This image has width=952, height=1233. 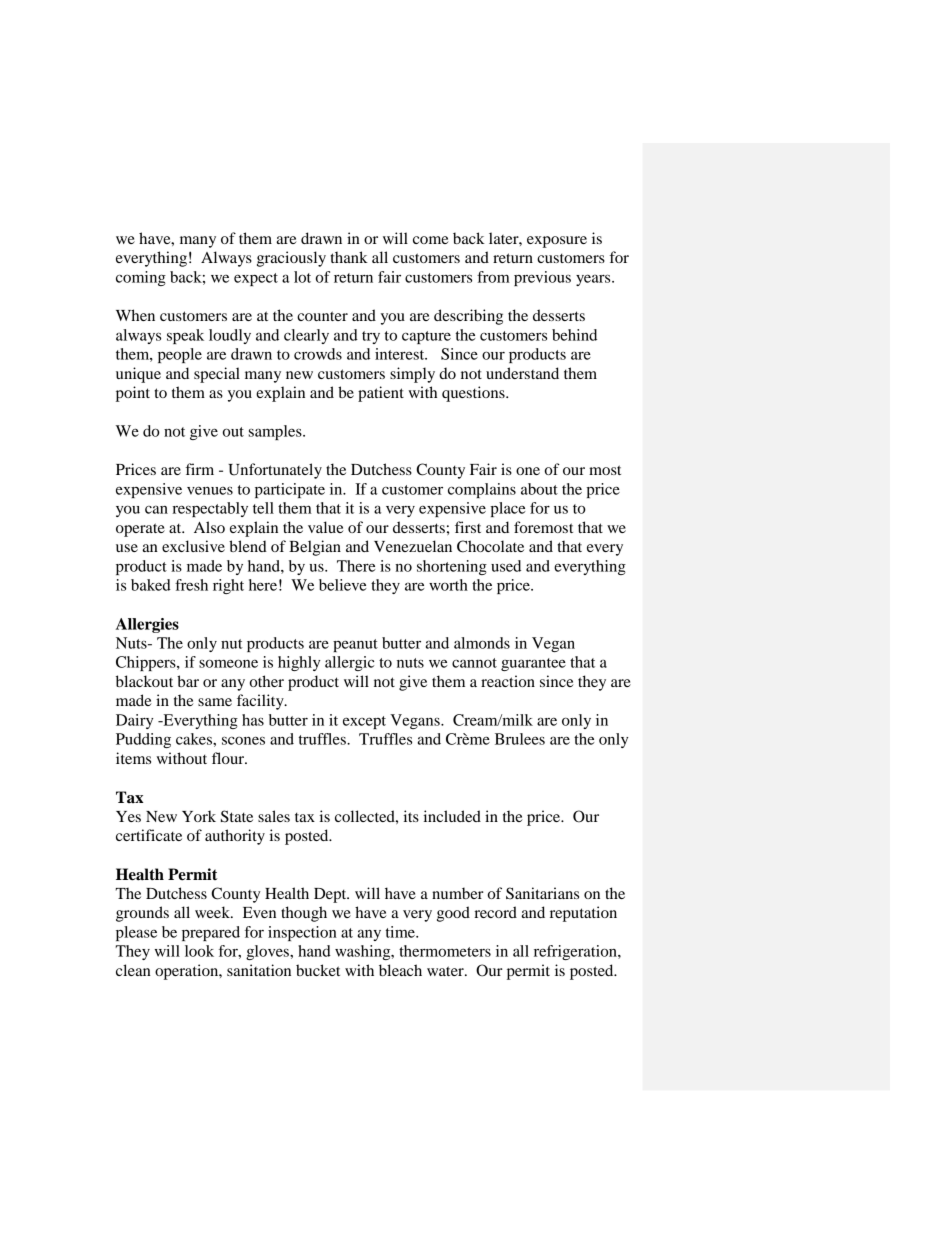 I want to click on thank, so click(x=349, y=257).
